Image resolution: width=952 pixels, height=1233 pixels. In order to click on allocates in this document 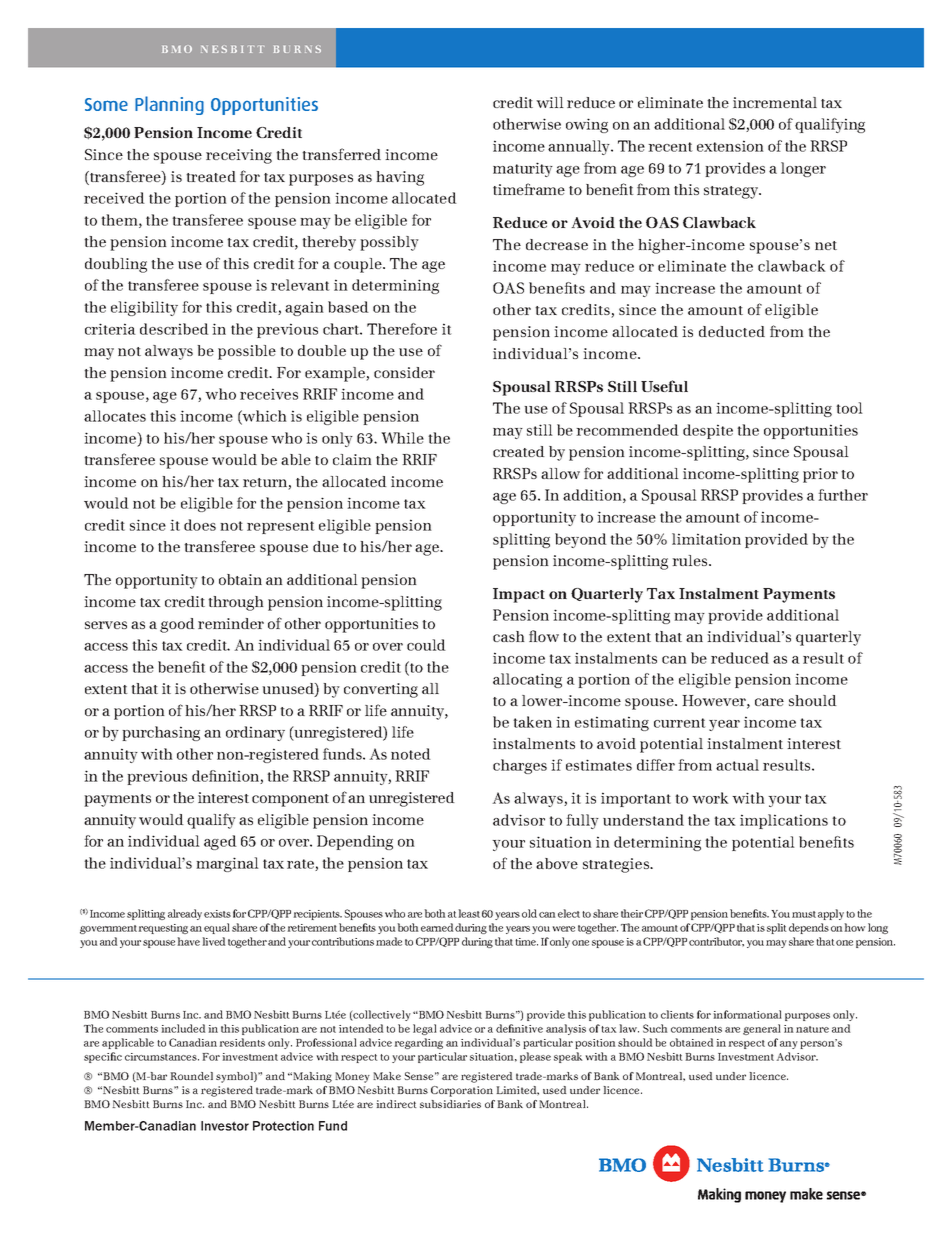, I will do `click(115, 416)`.
